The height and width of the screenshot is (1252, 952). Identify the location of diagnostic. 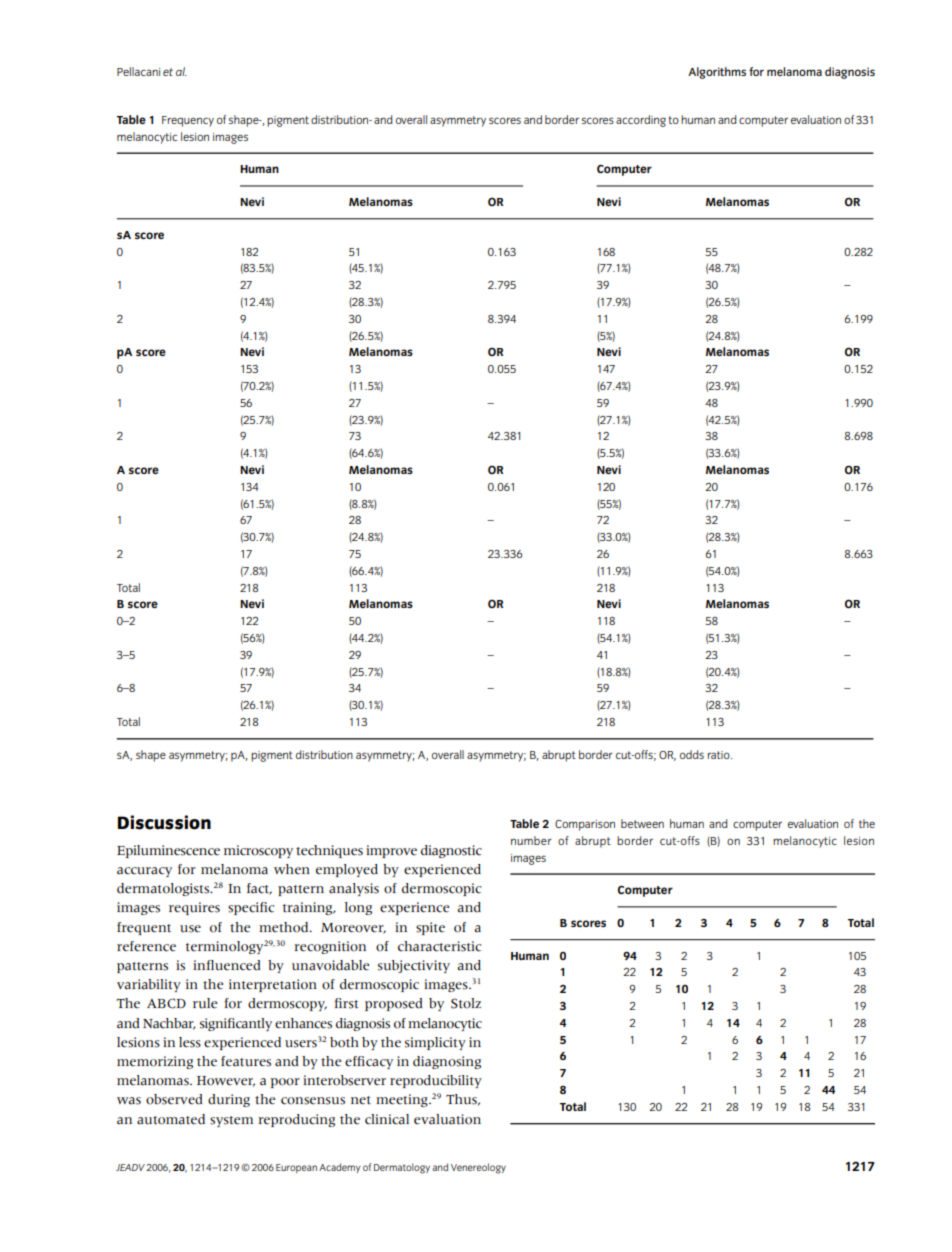
(451, 851).
